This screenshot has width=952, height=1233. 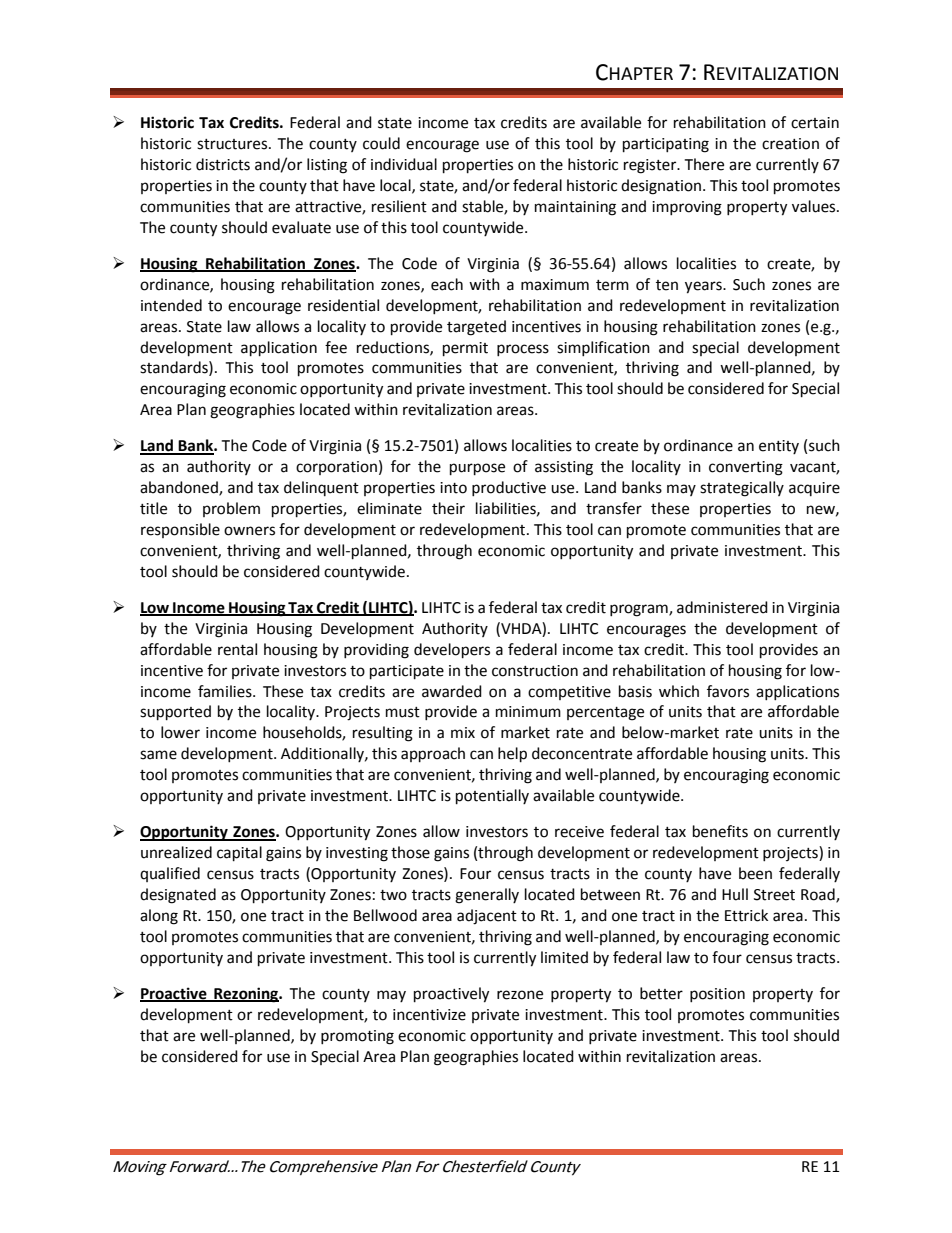 I want to click on There, so click(x=704, y=164).
